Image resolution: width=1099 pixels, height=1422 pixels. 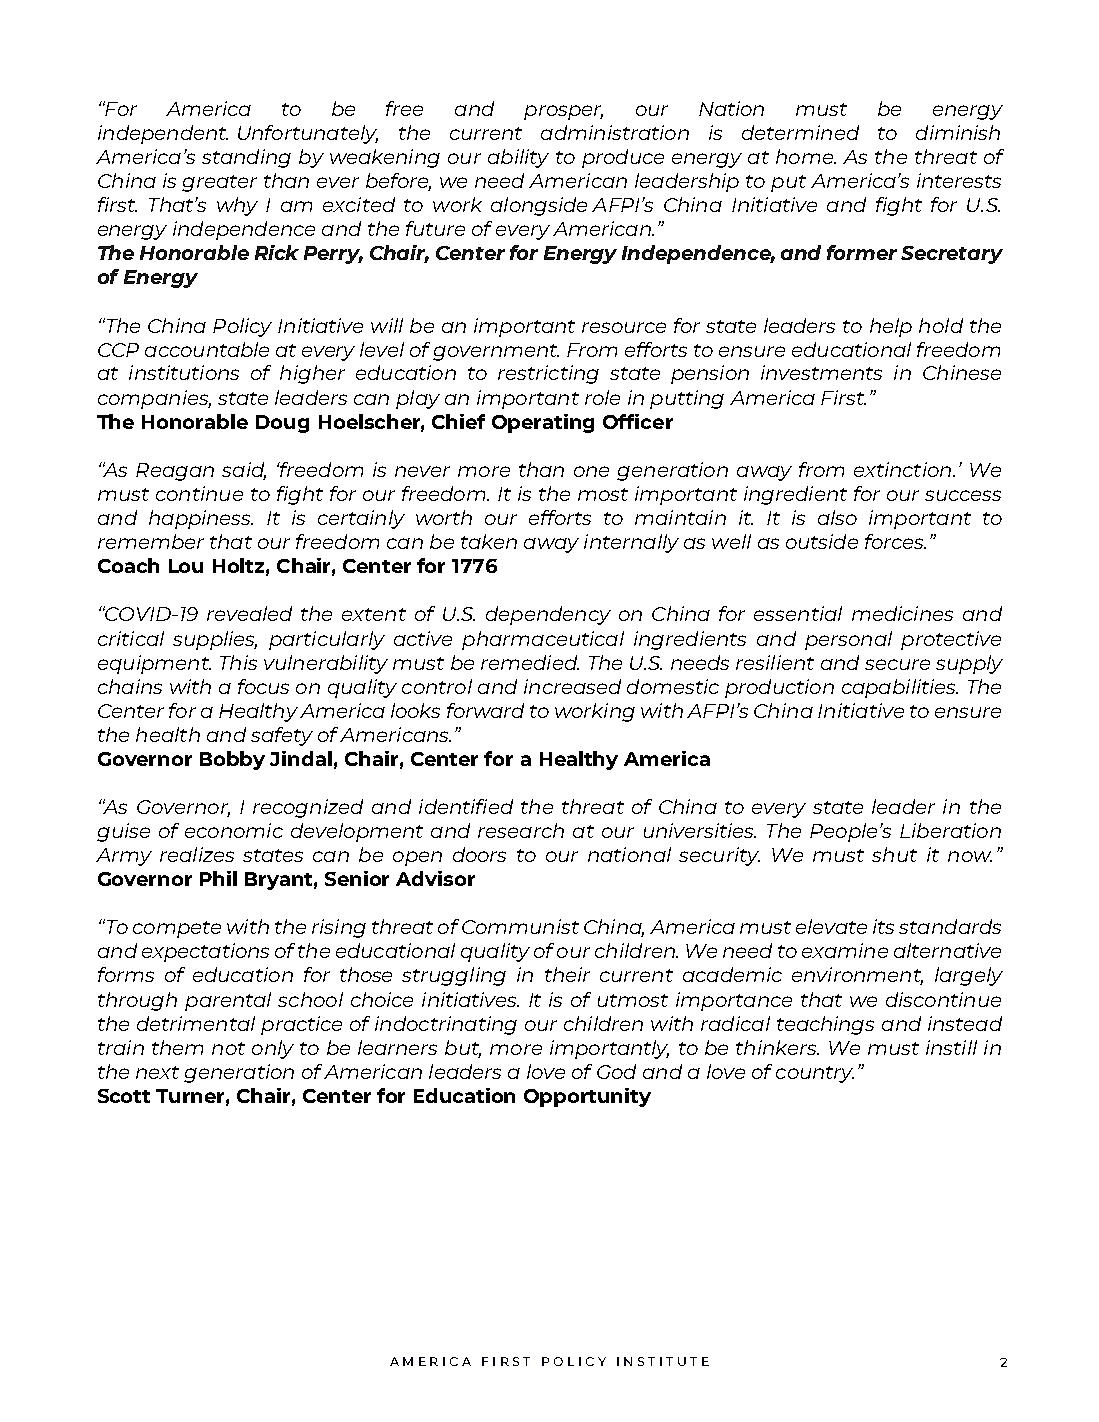 I want to click on country, so click(x=815, y=1074).
